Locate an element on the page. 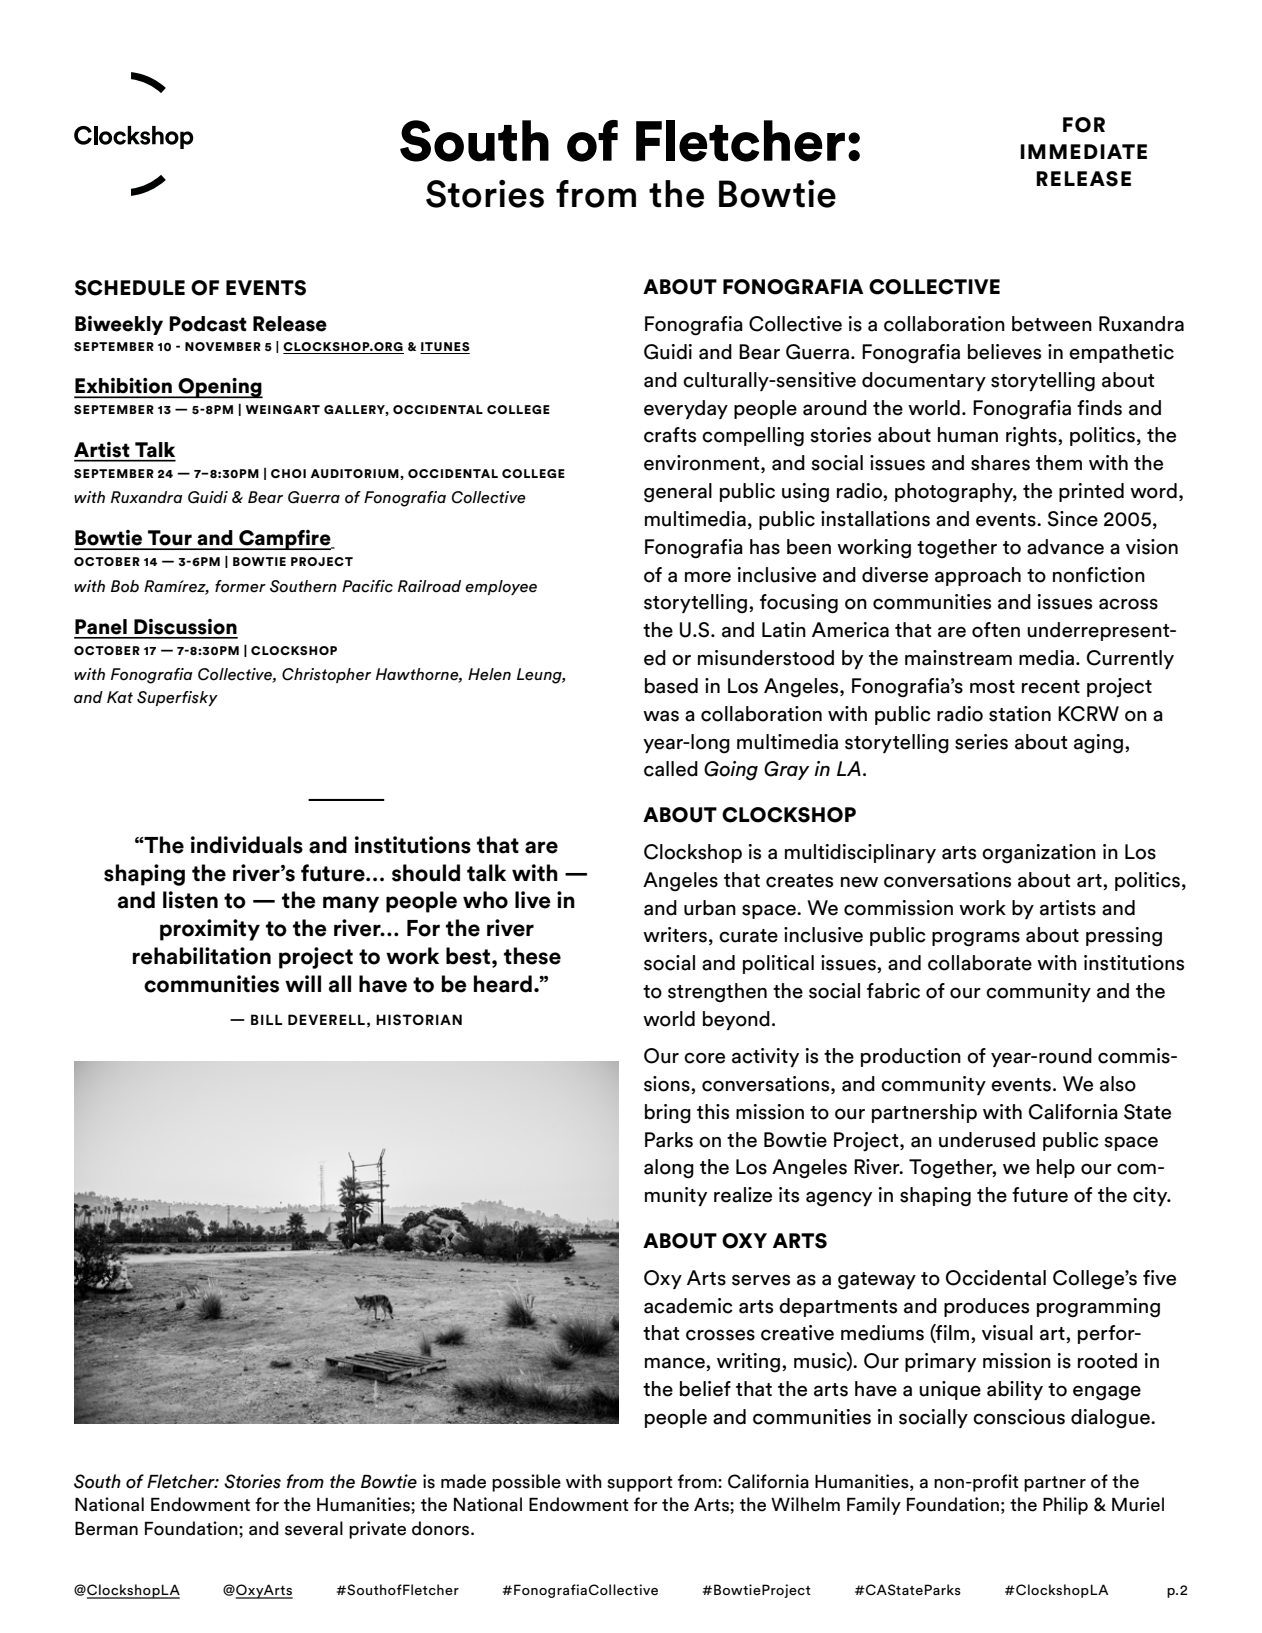  proximity is located at coordinates (210, 930).
